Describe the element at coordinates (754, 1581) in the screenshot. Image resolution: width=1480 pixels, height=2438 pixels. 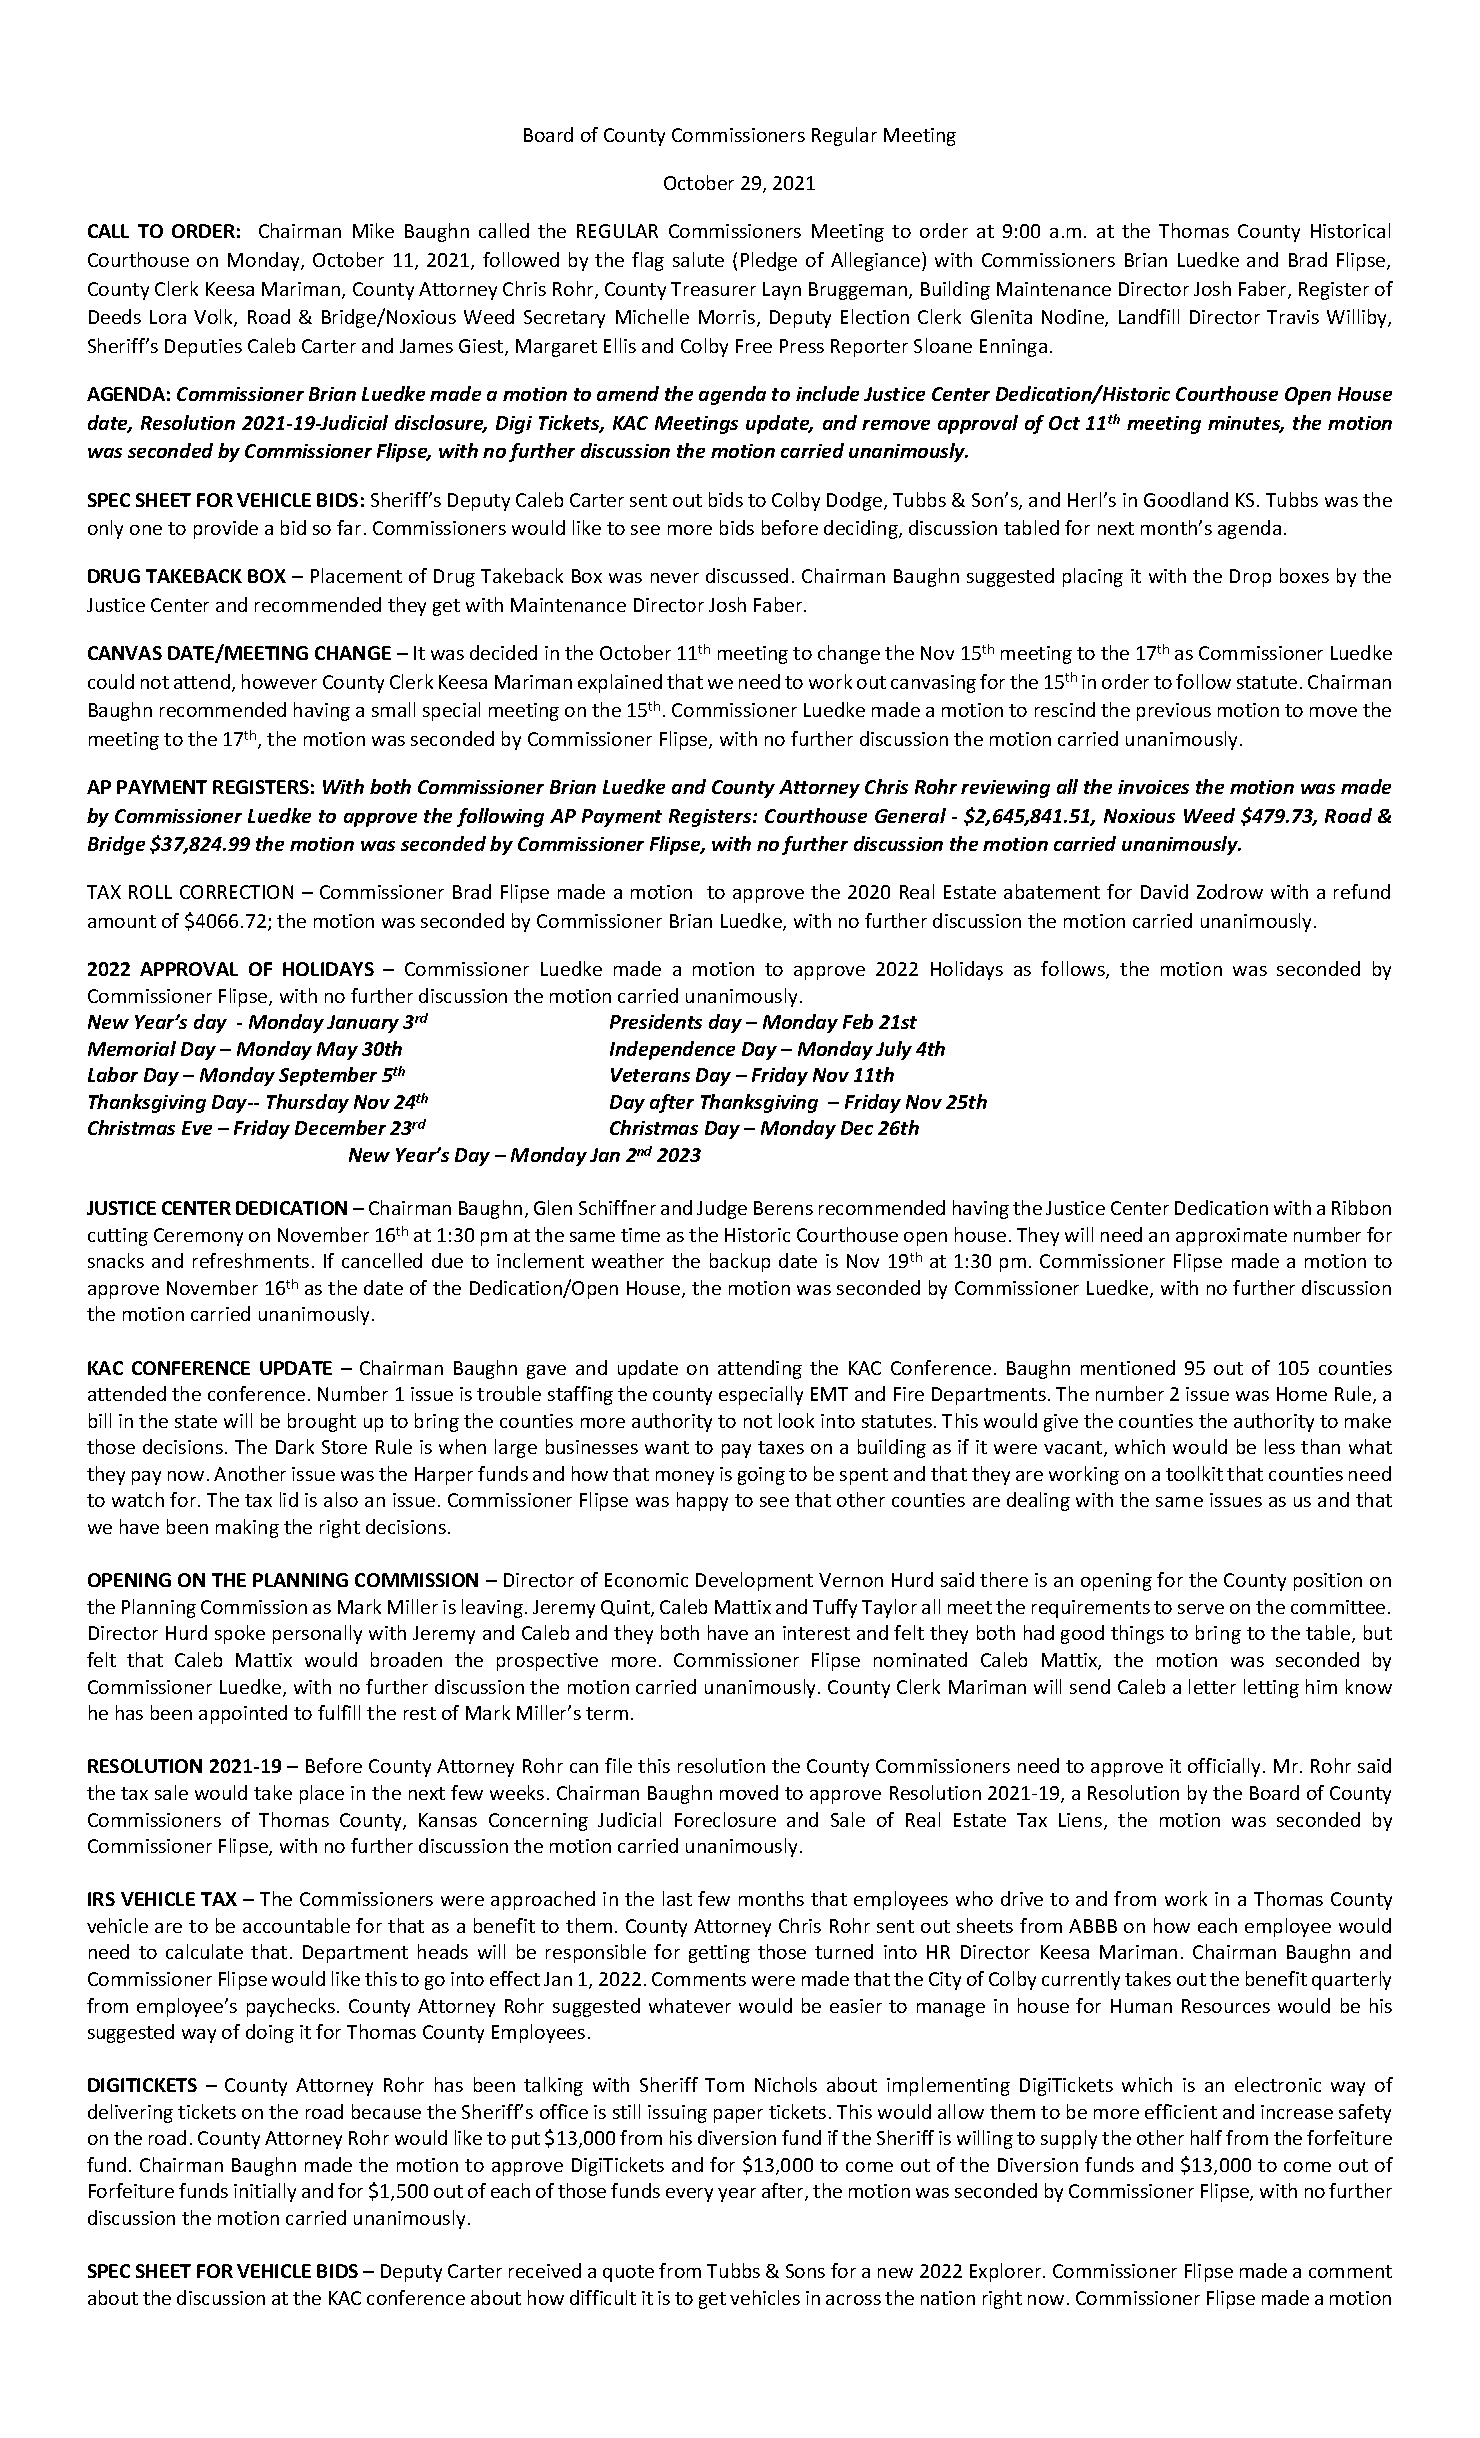
I see `Development` at that location.
